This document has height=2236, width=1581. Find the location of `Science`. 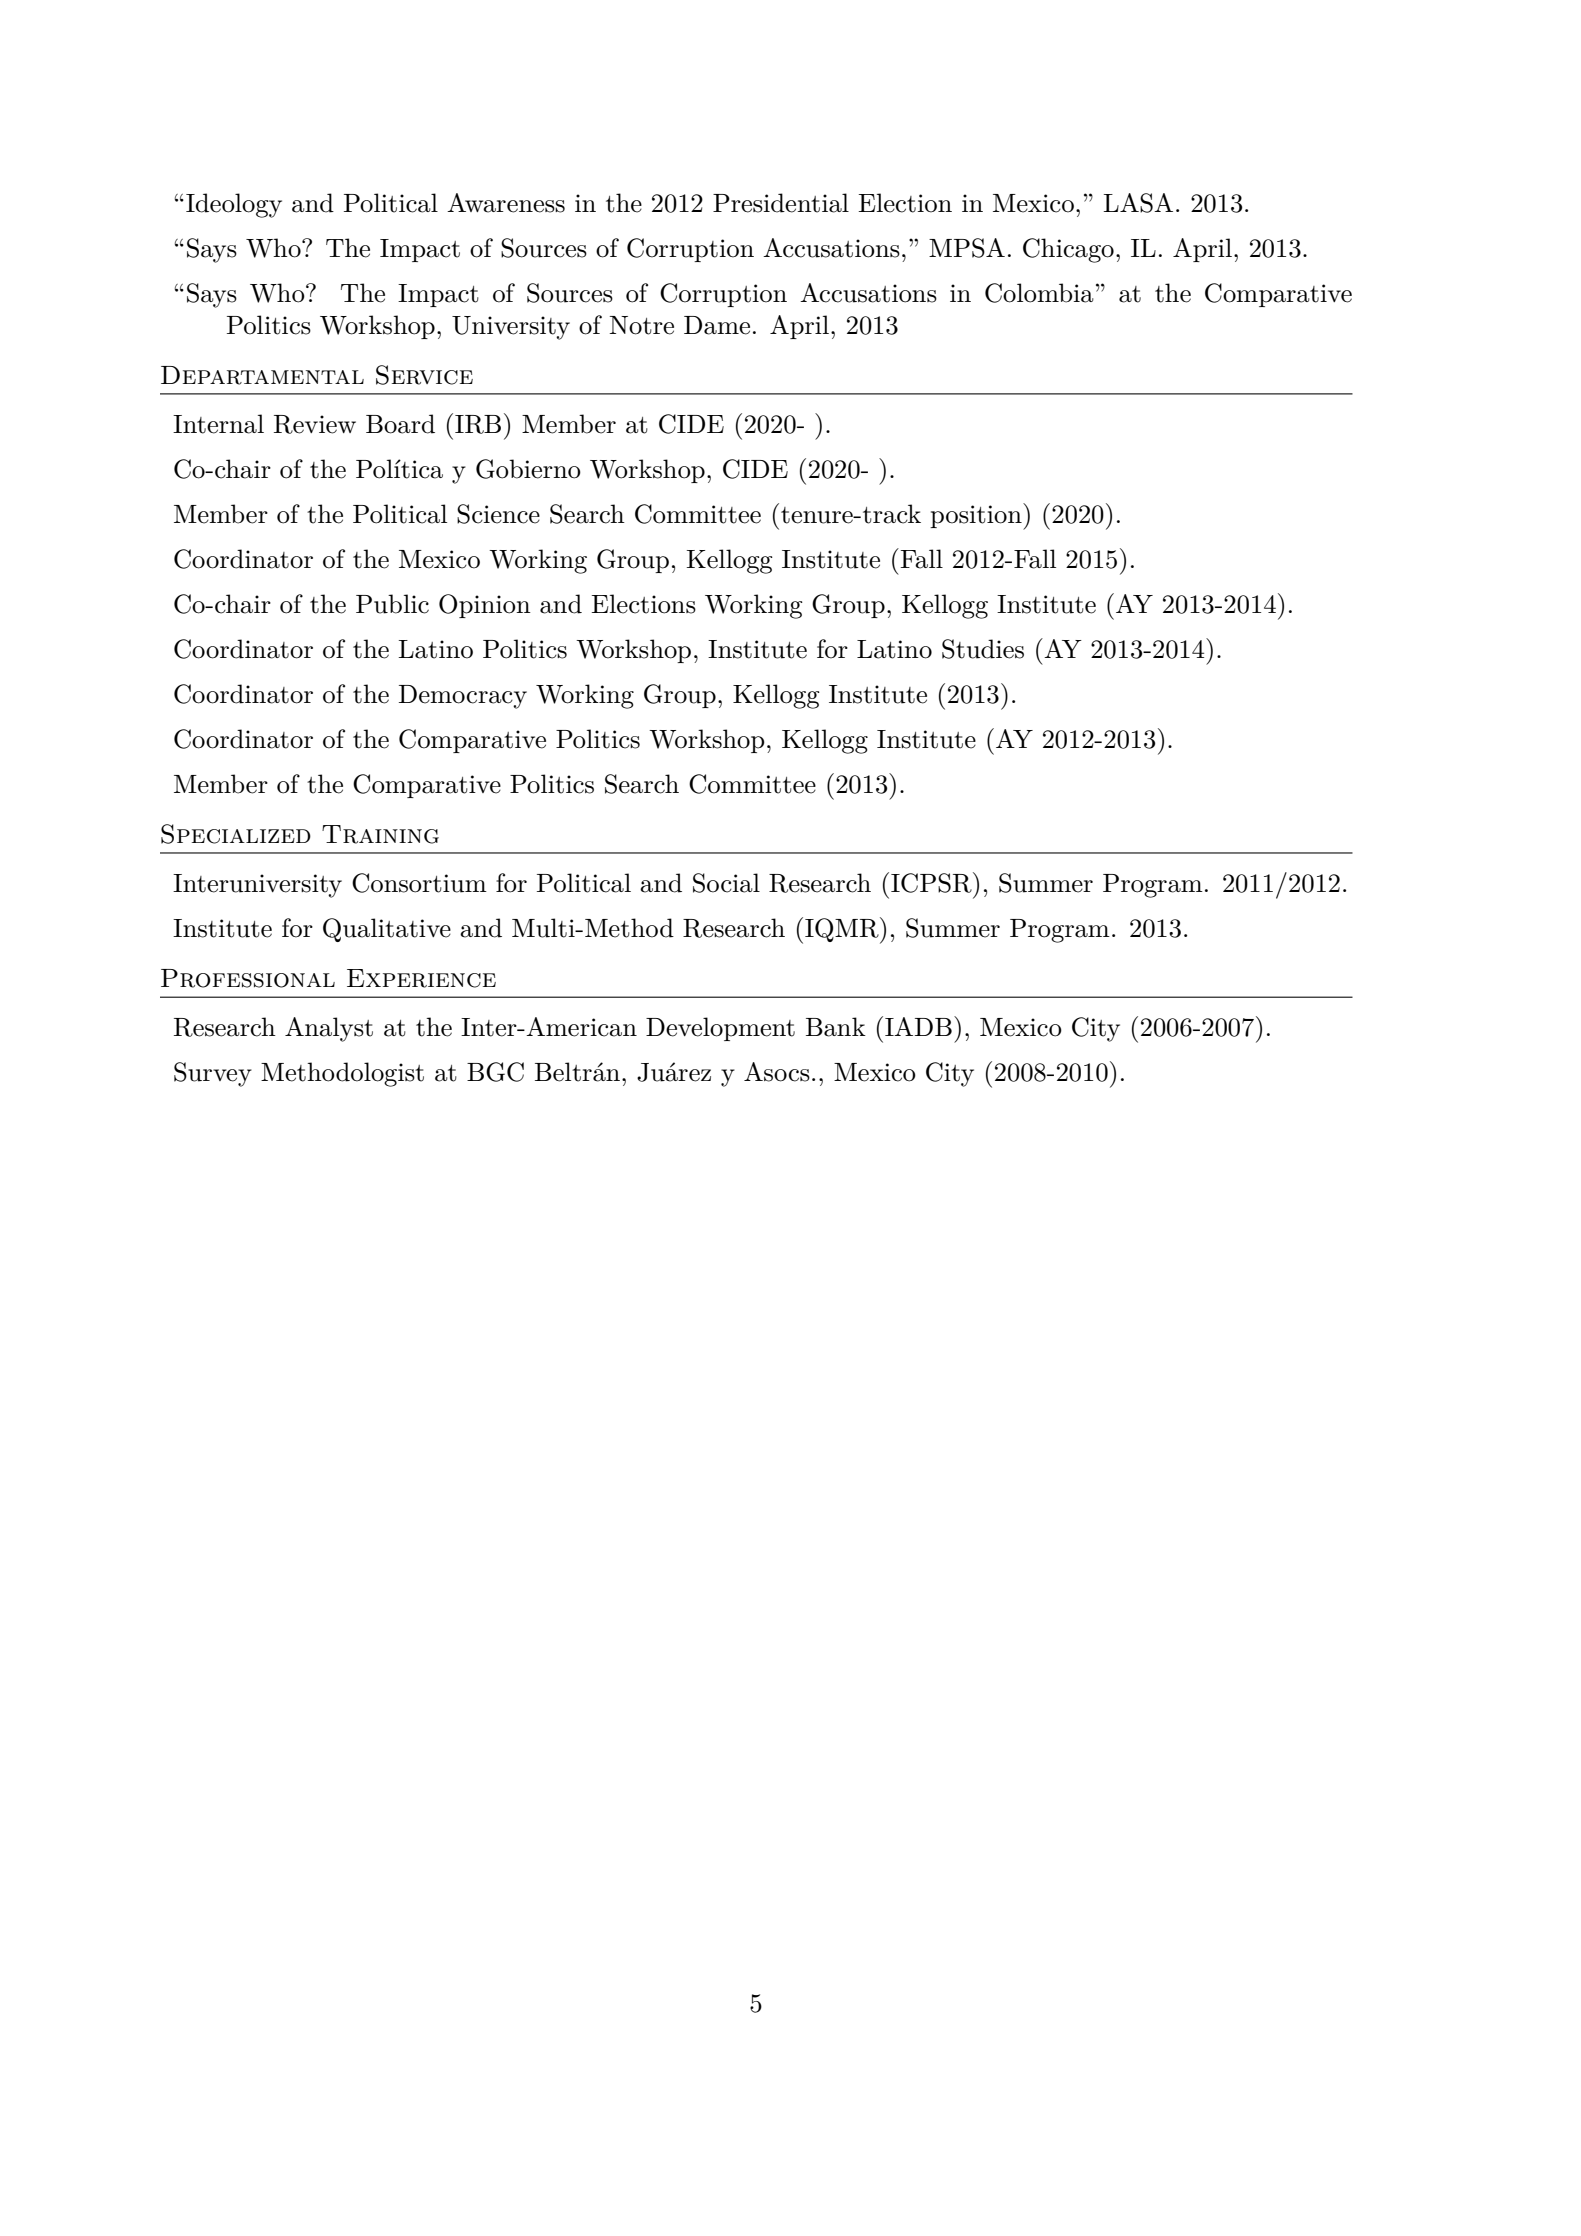

Science is located at coordinates (498, 514).
